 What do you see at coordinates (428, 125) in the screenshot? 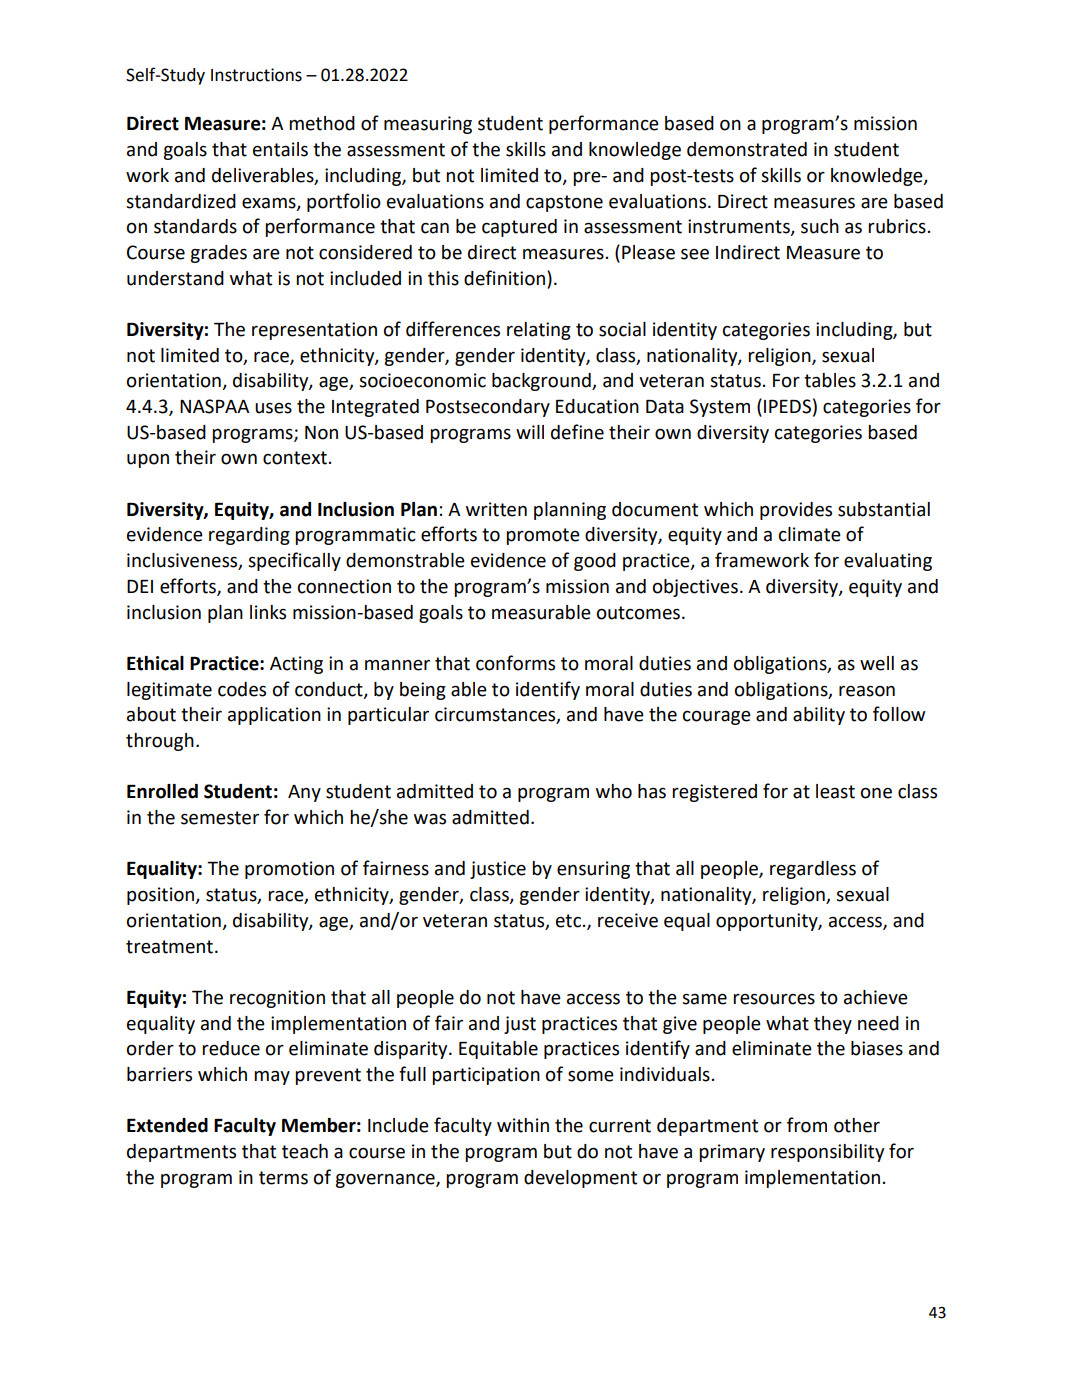
I see `measuring` at bounding box center [428, 125].
